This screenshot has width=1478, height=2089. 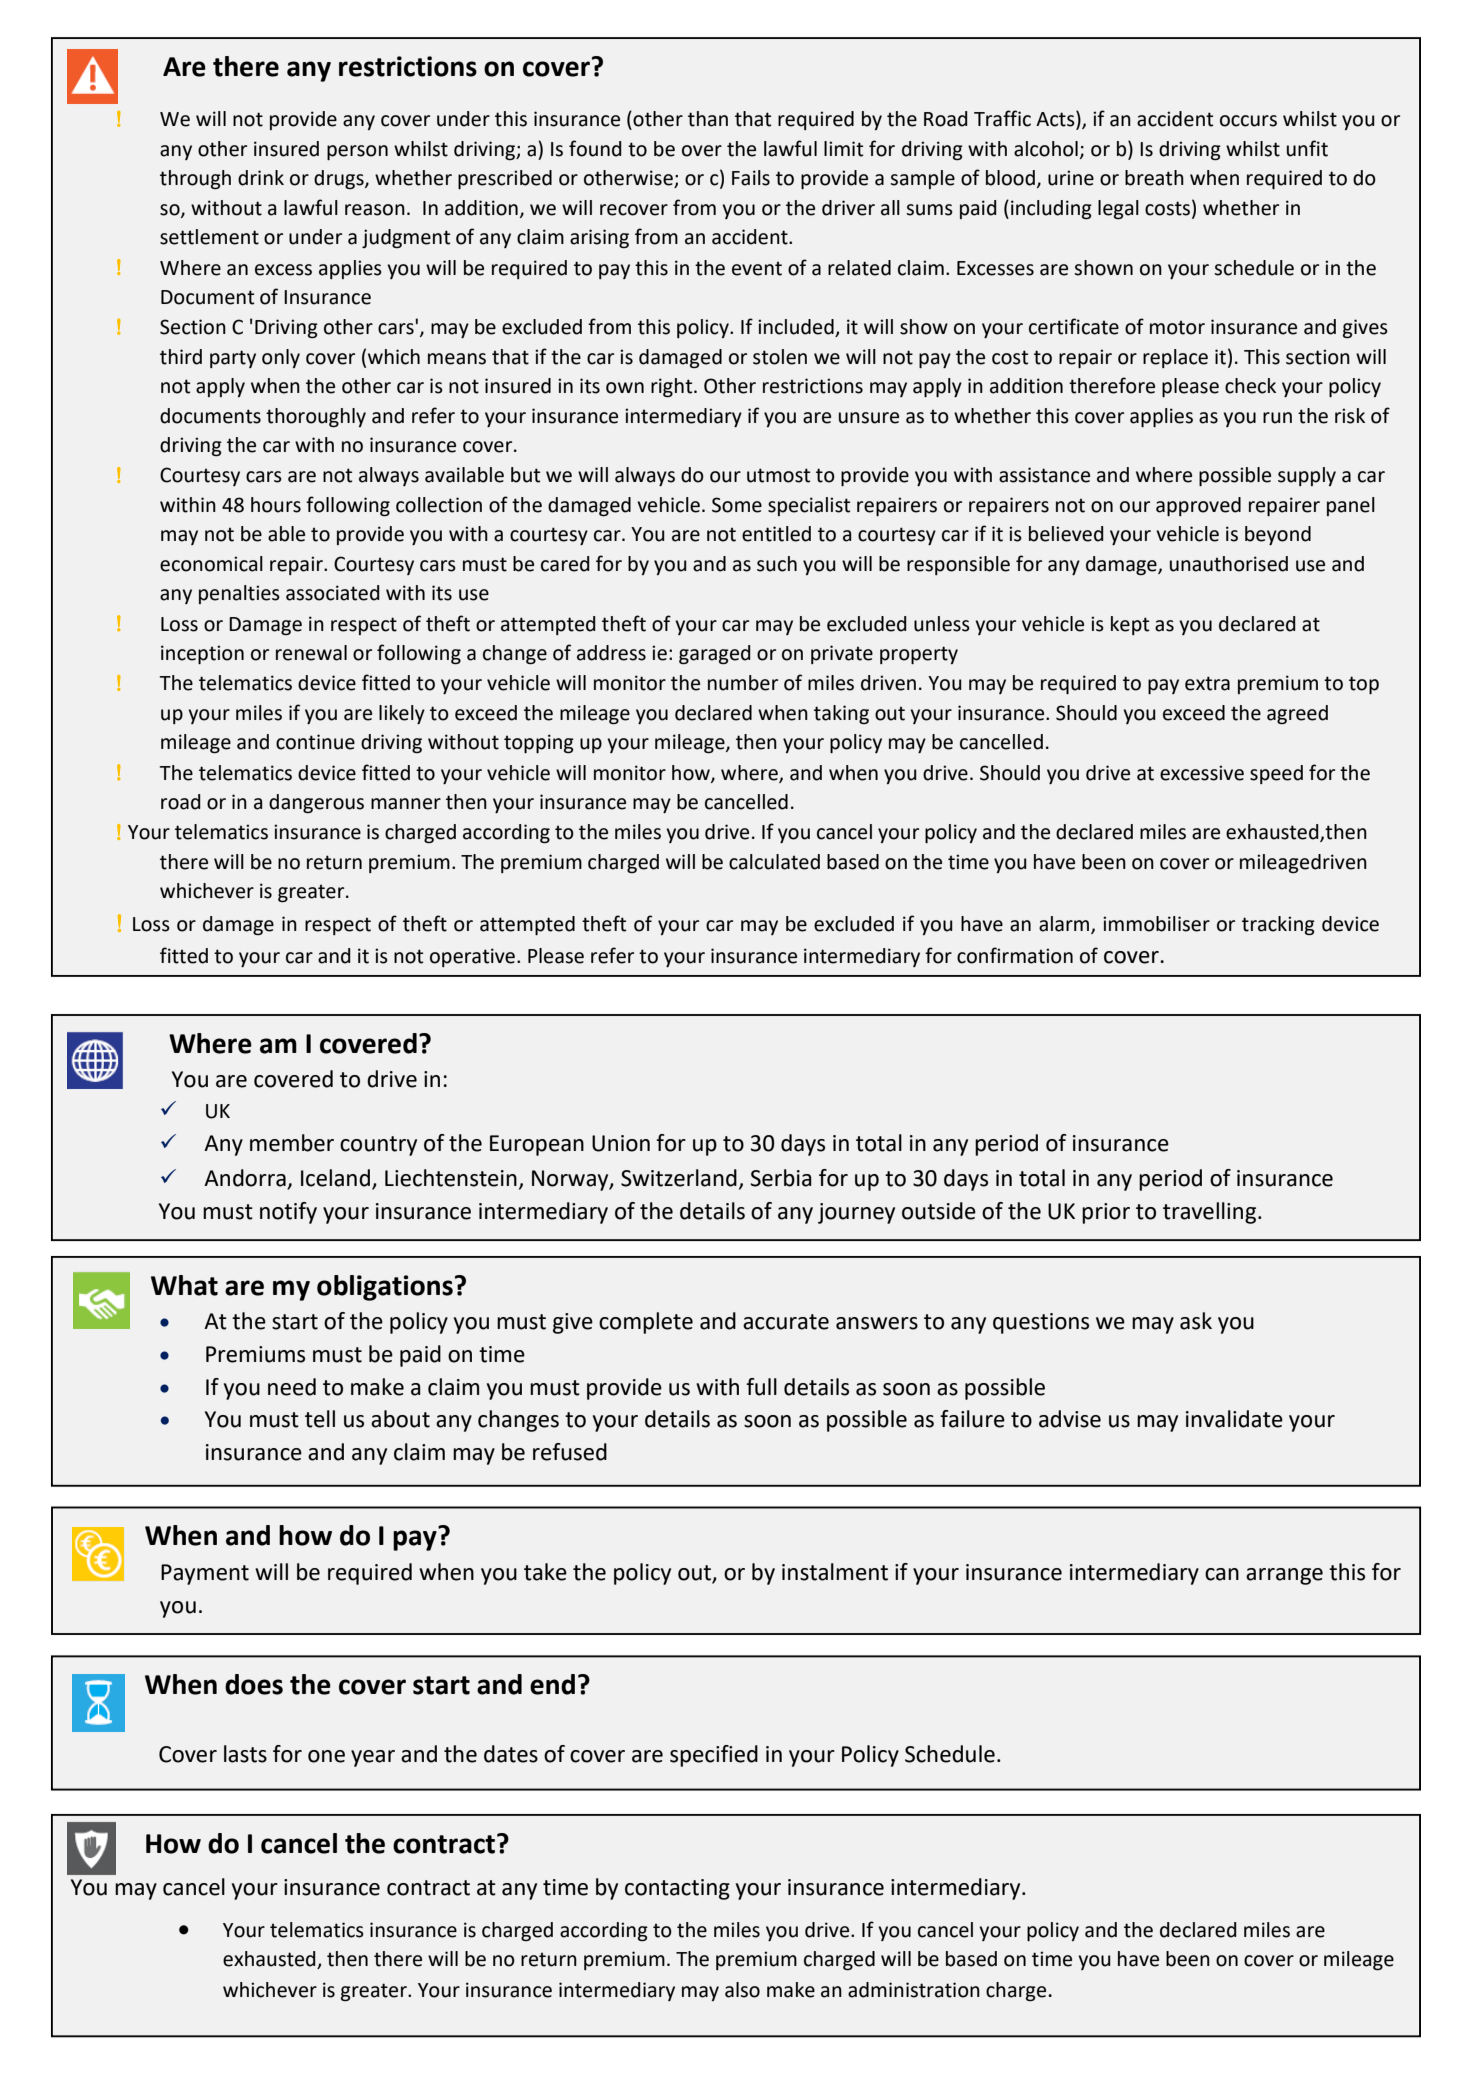 I want to click on Fails, so click(x=751, y=178).
